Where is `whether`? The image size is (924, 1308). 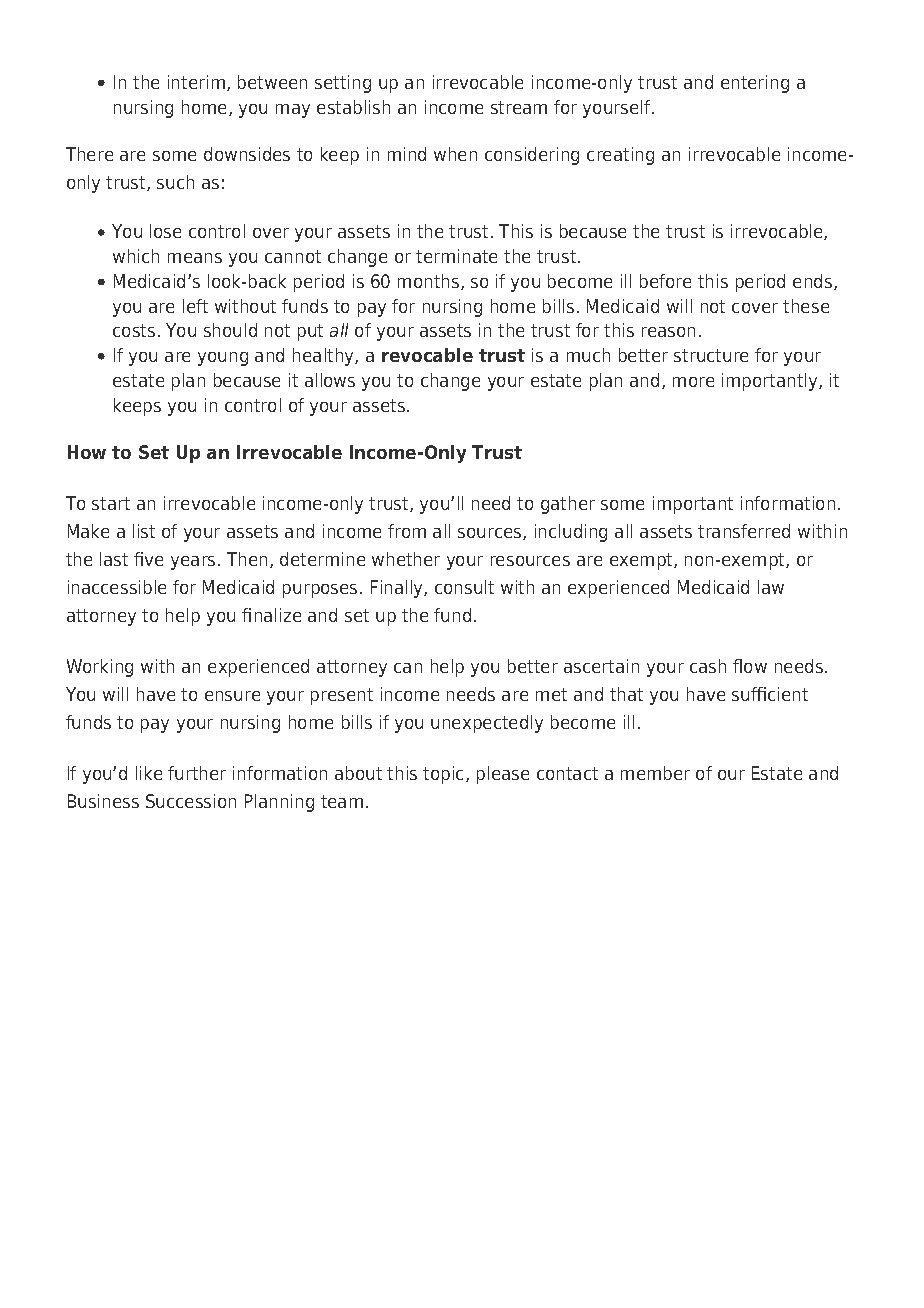
whether is located at coordinates (406, 559).
